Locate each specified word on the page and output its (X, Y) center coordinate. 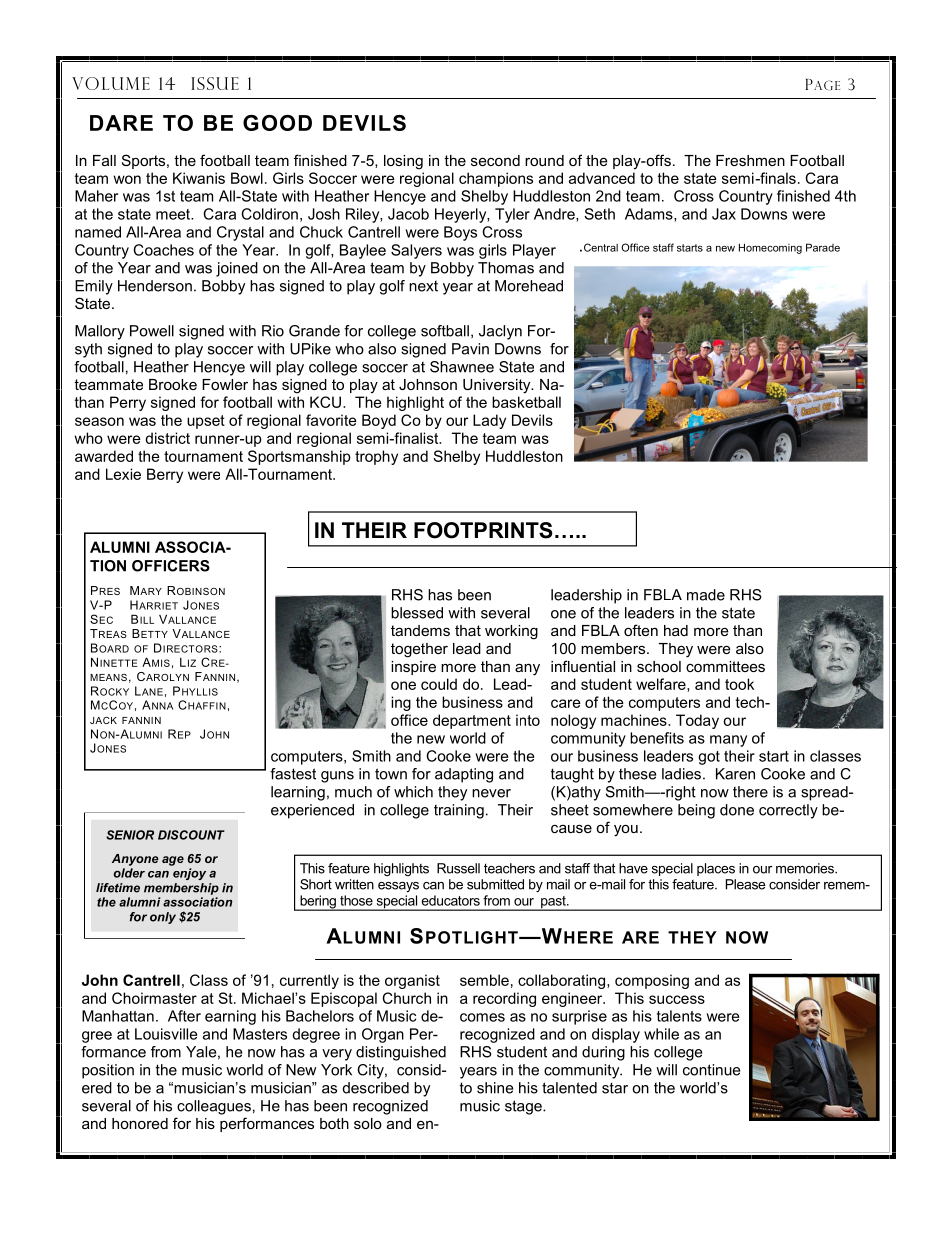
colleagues (214, 1107)
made (706, 595)
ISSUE (215, 83)
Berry (165, 475)
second (495, 160)
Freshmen (750, 160)
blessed (417, 613)
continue (711, 1070)
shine (495, 1088)
